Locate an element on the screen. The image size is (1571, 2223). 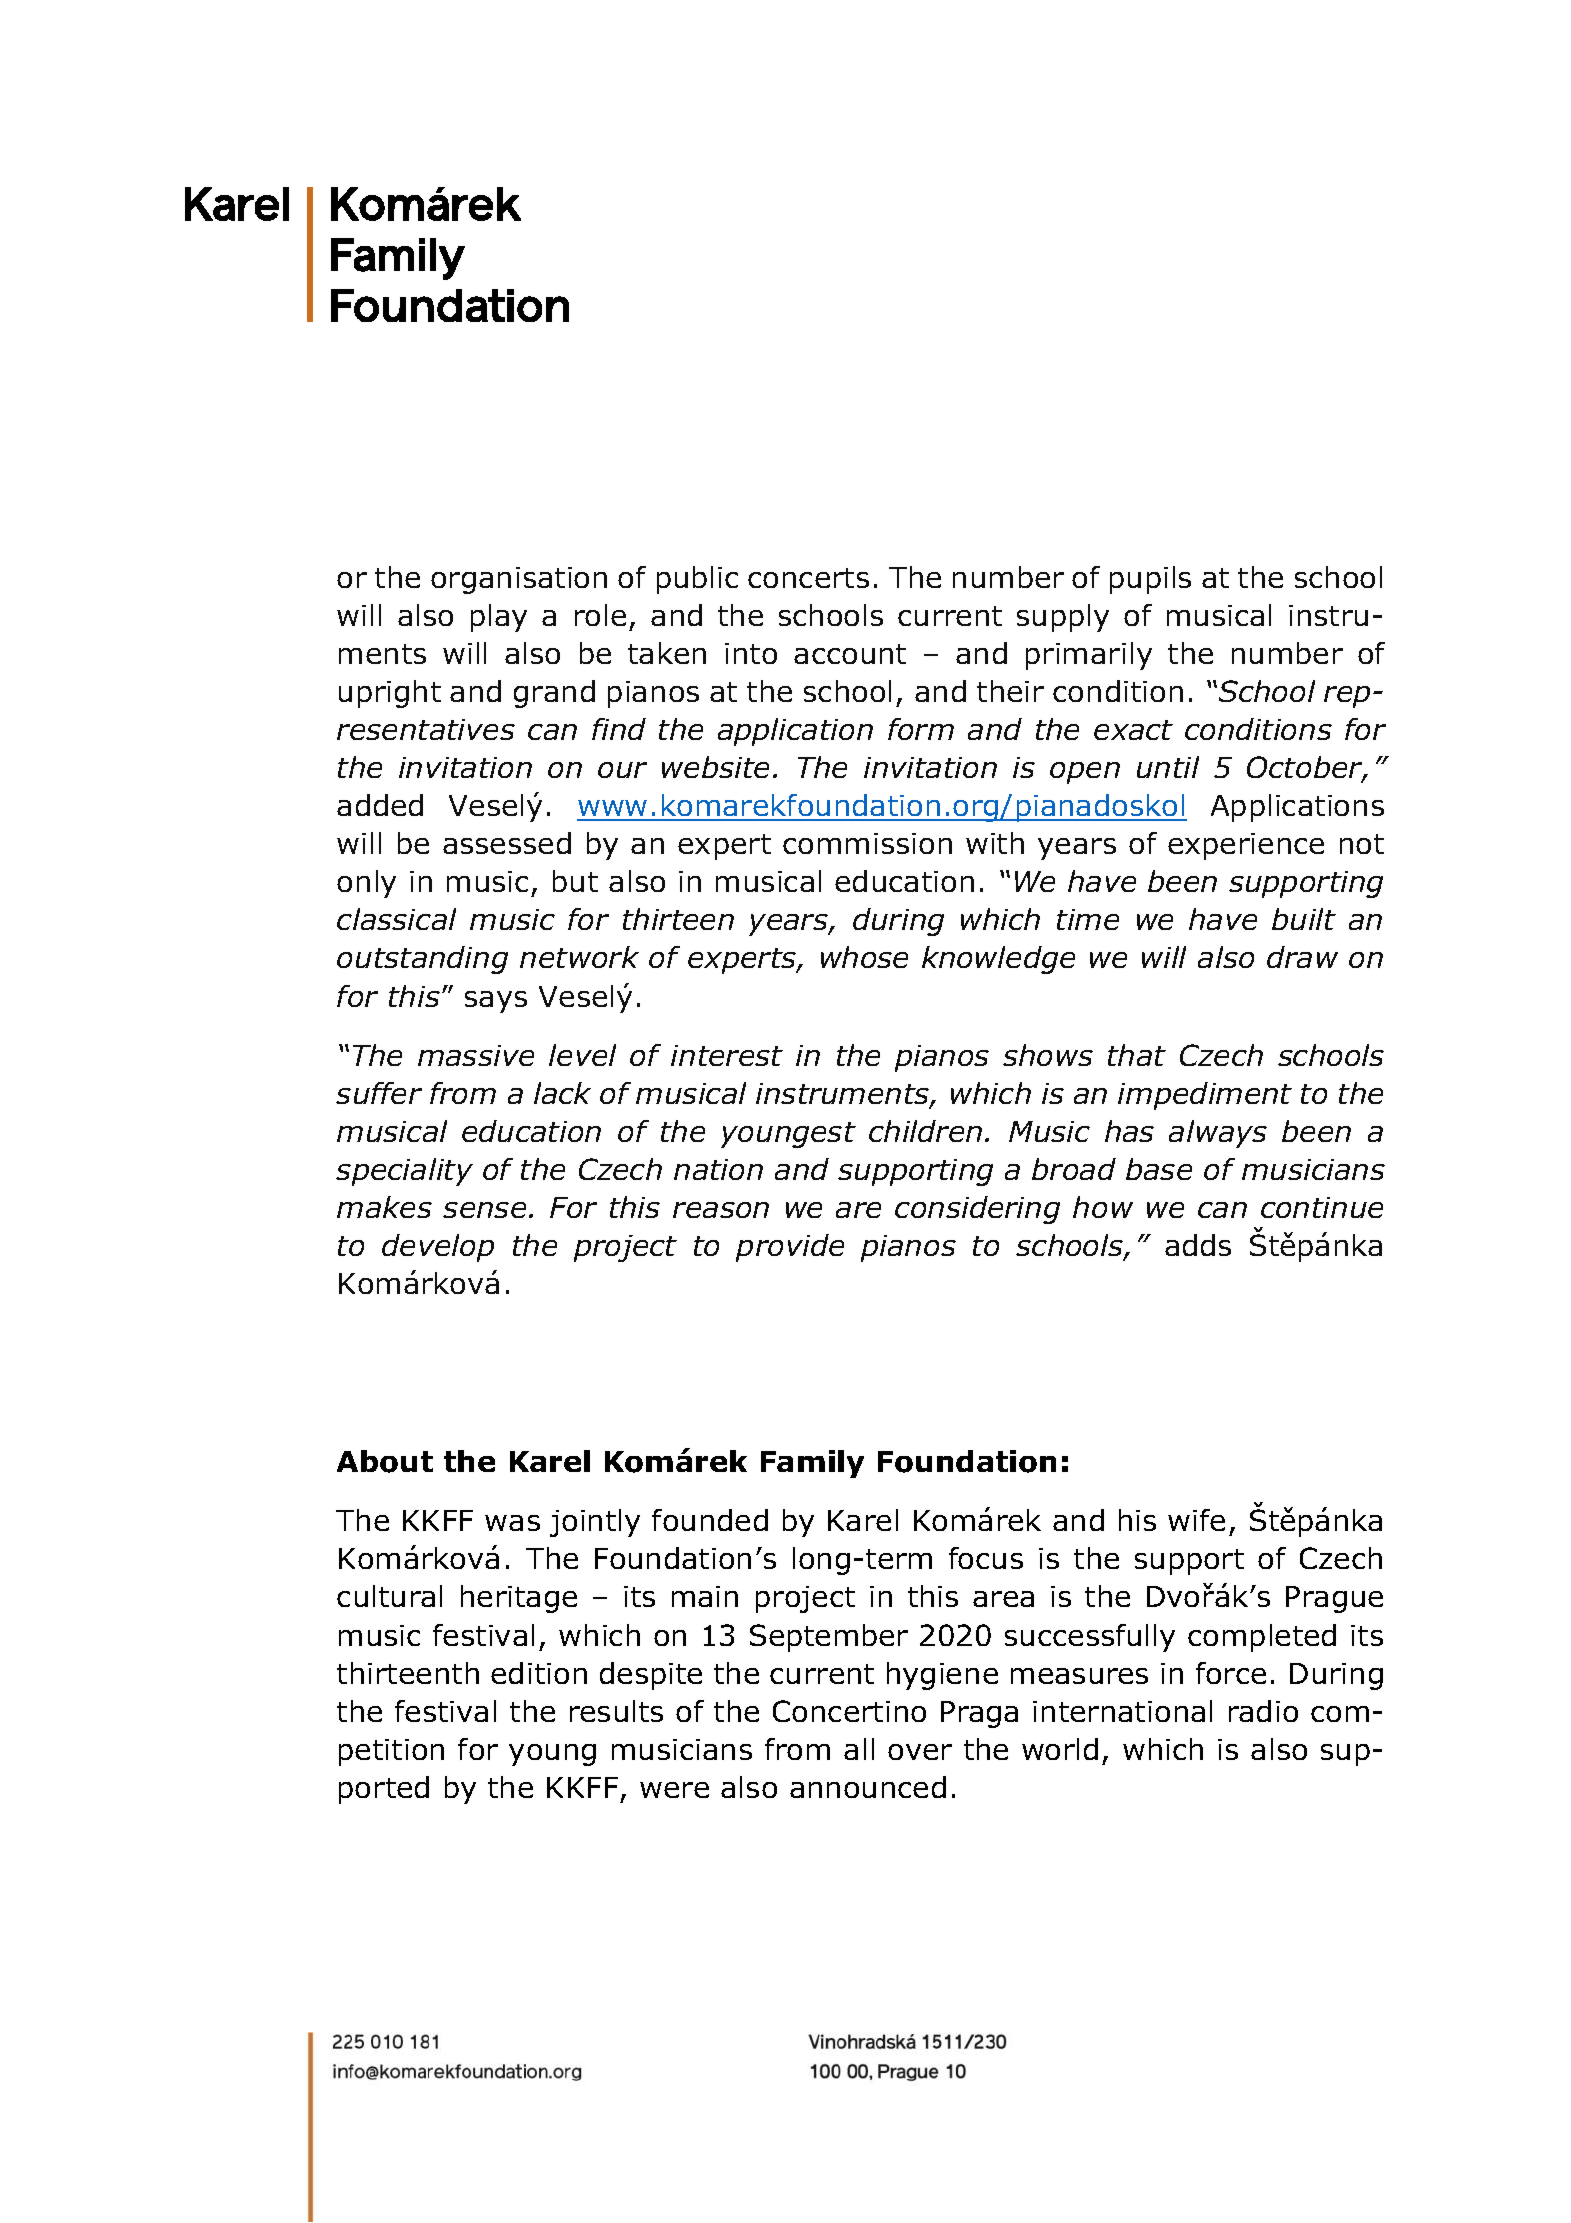
play is located at coordinates (499, 618).
